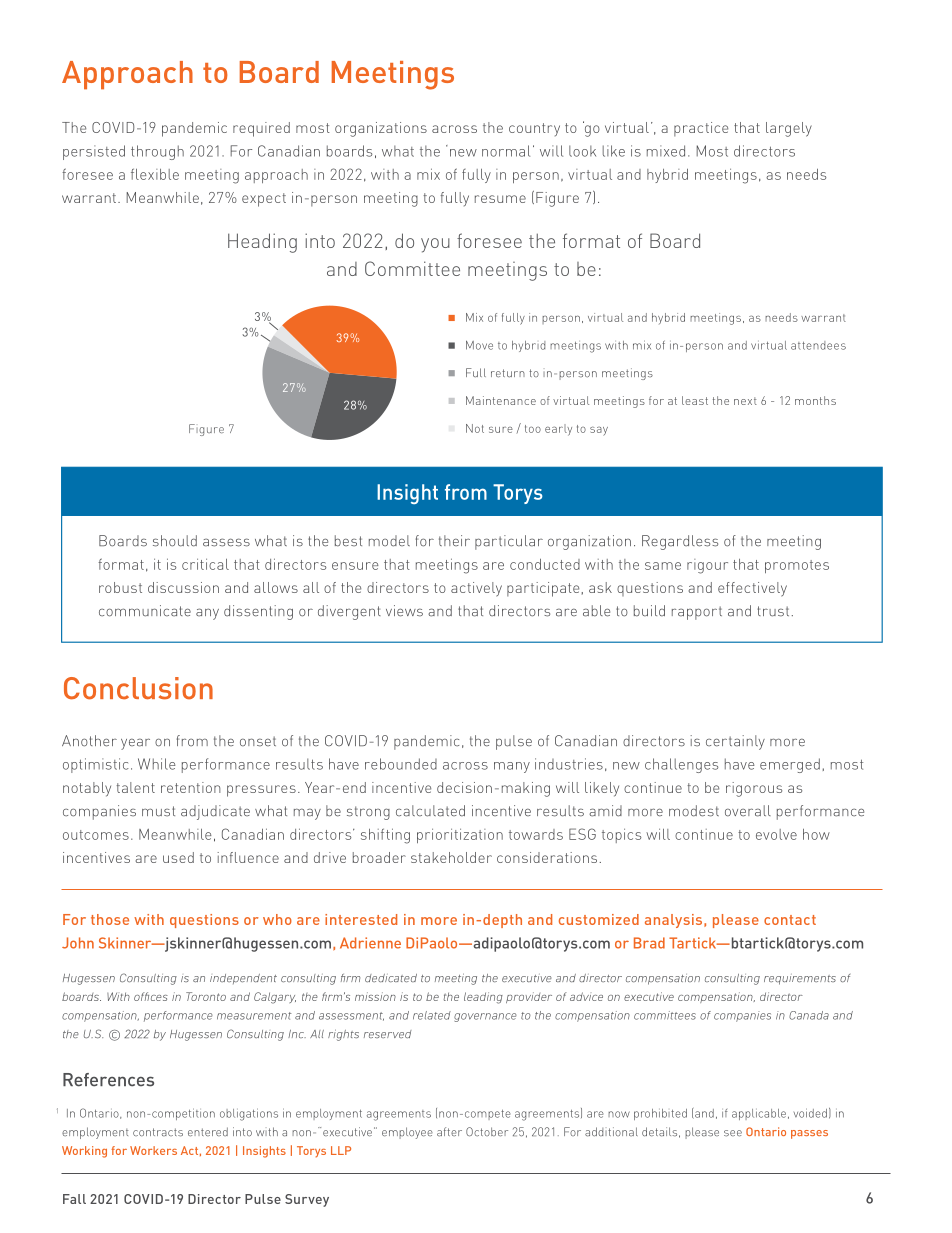 The width and height of the image is (952, 1233). I want to click on stakeholder, so click(451, 857).
